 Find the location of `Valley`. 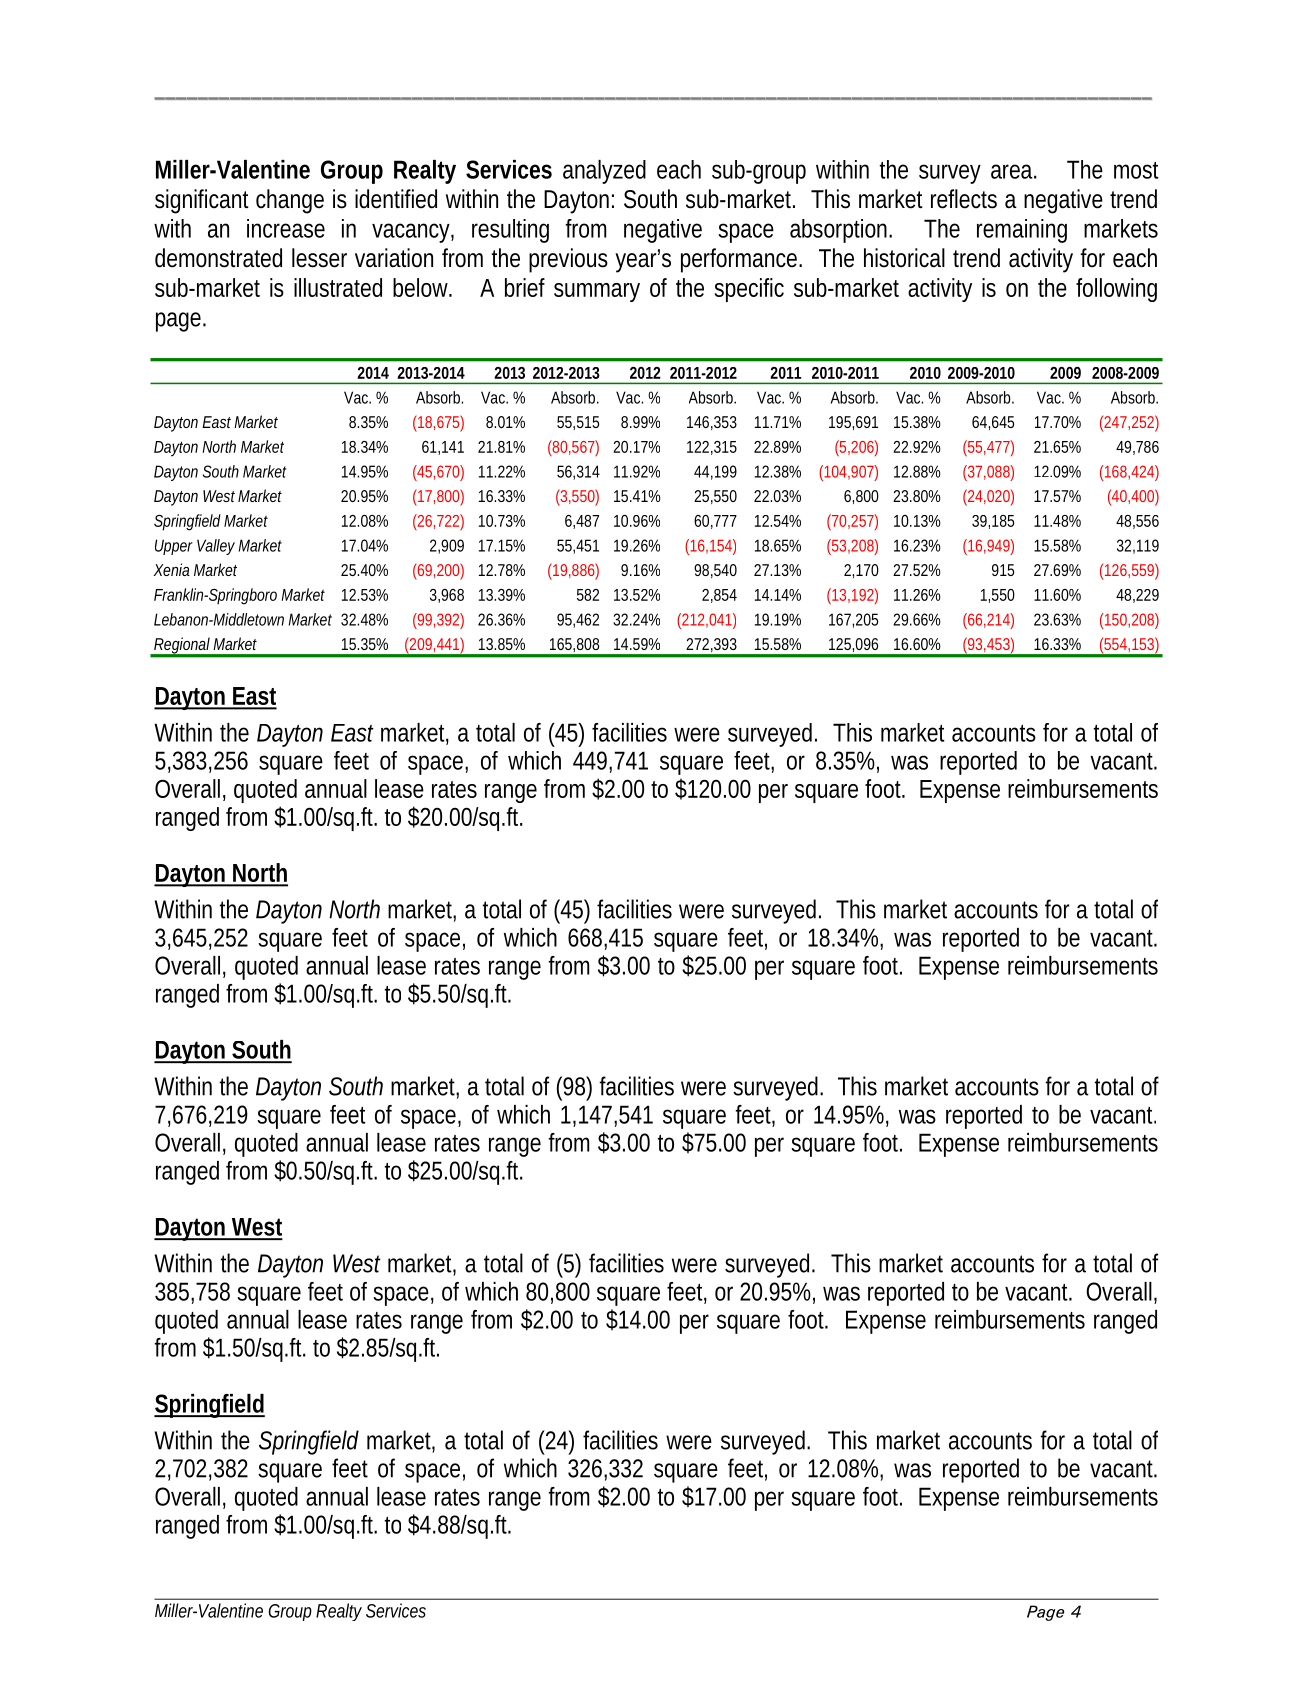

Valley is located at coordinates (216, 547).
